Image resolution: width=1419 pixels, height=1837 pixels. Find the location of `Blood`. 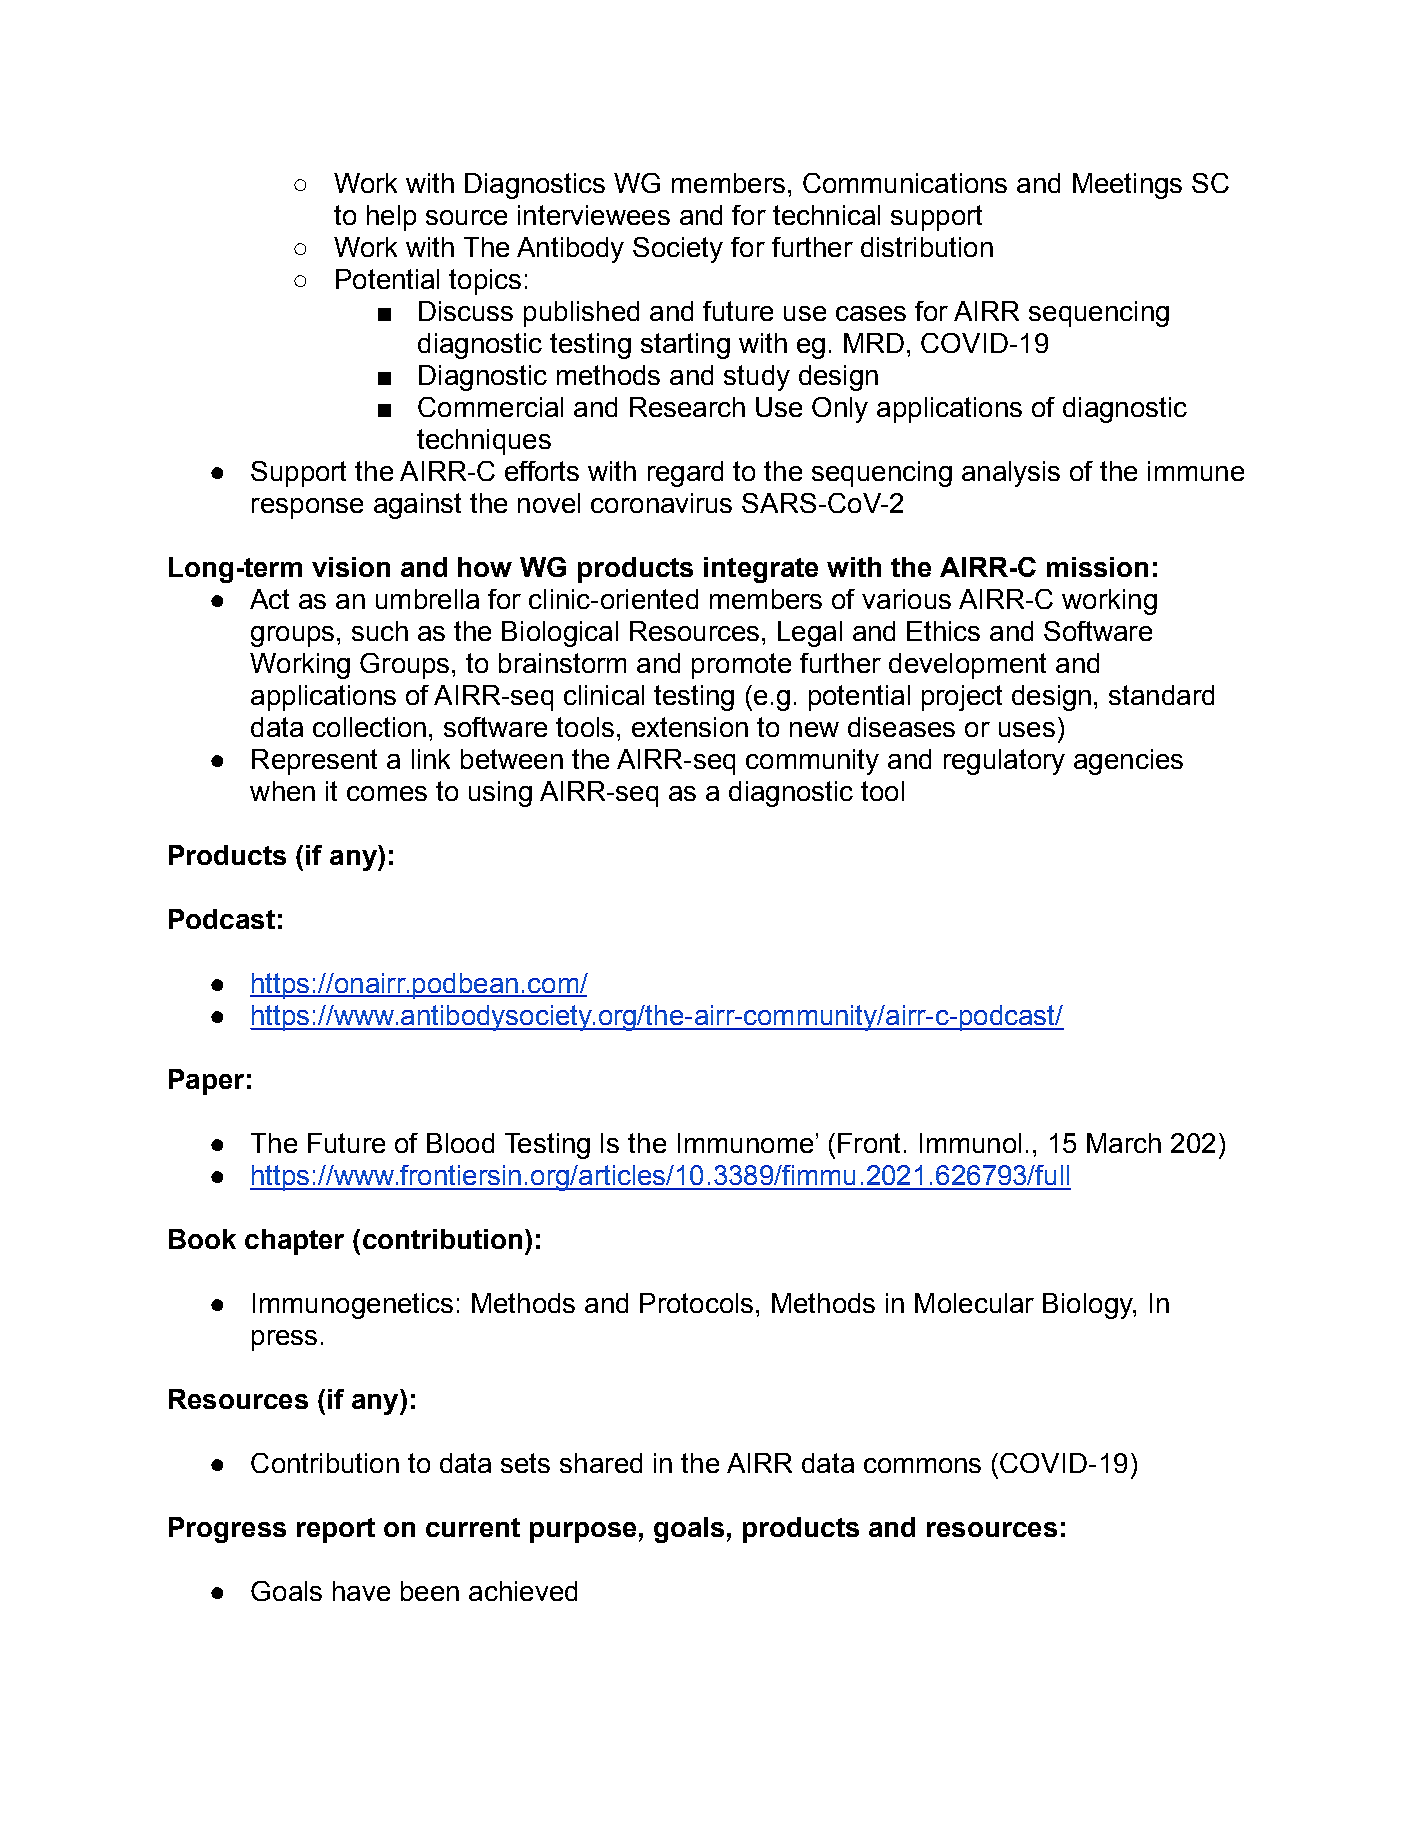

Blood is located at coordinates (460, 1143).
